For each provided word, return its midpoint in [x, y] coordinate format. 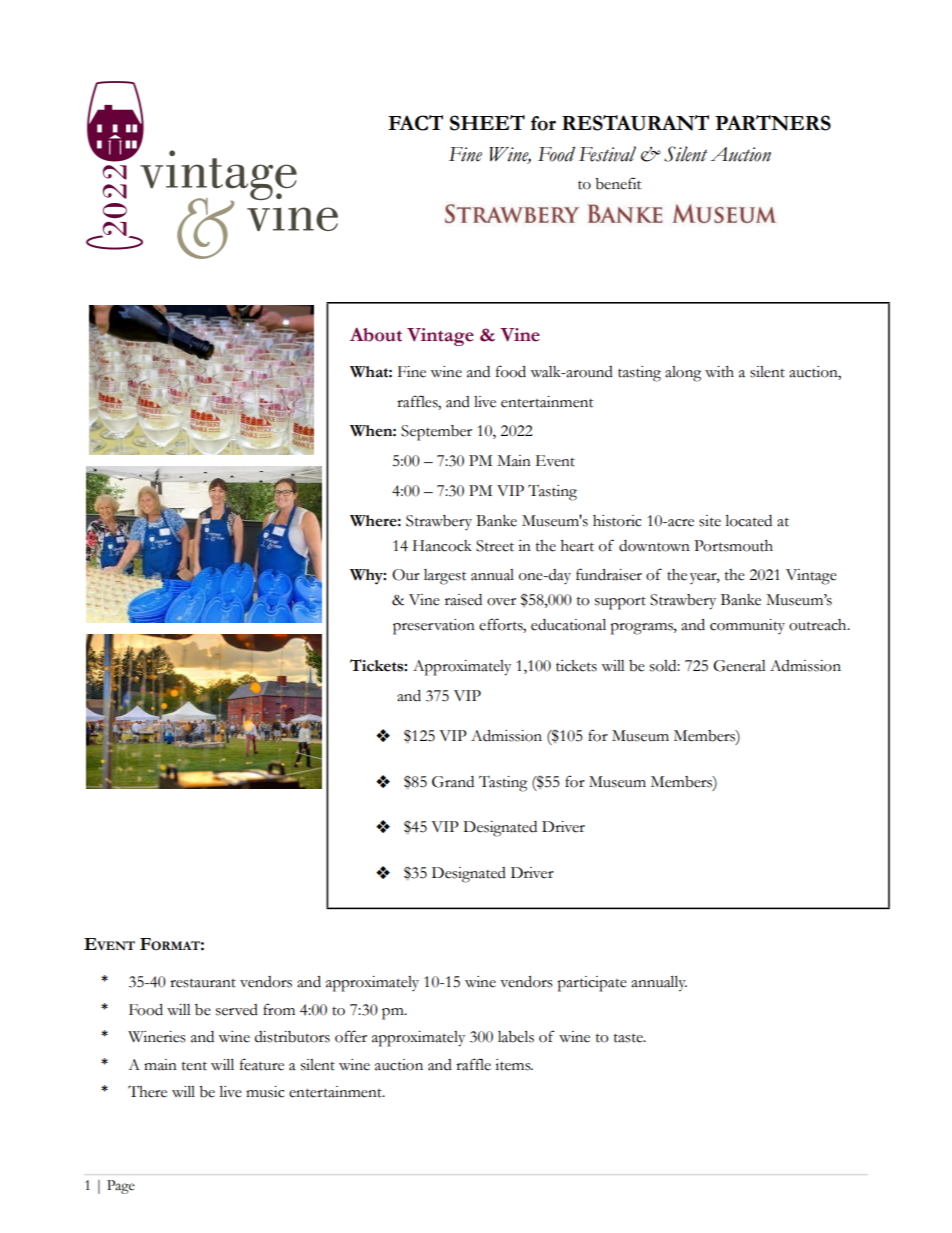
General [739, 666]
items [514, 1065]
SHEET [487, 123]
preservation [434, 627]
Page [121, 1187]
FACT [415, 123]
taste [629, 1038]
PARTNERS [773, 123]
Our [406, 575]
